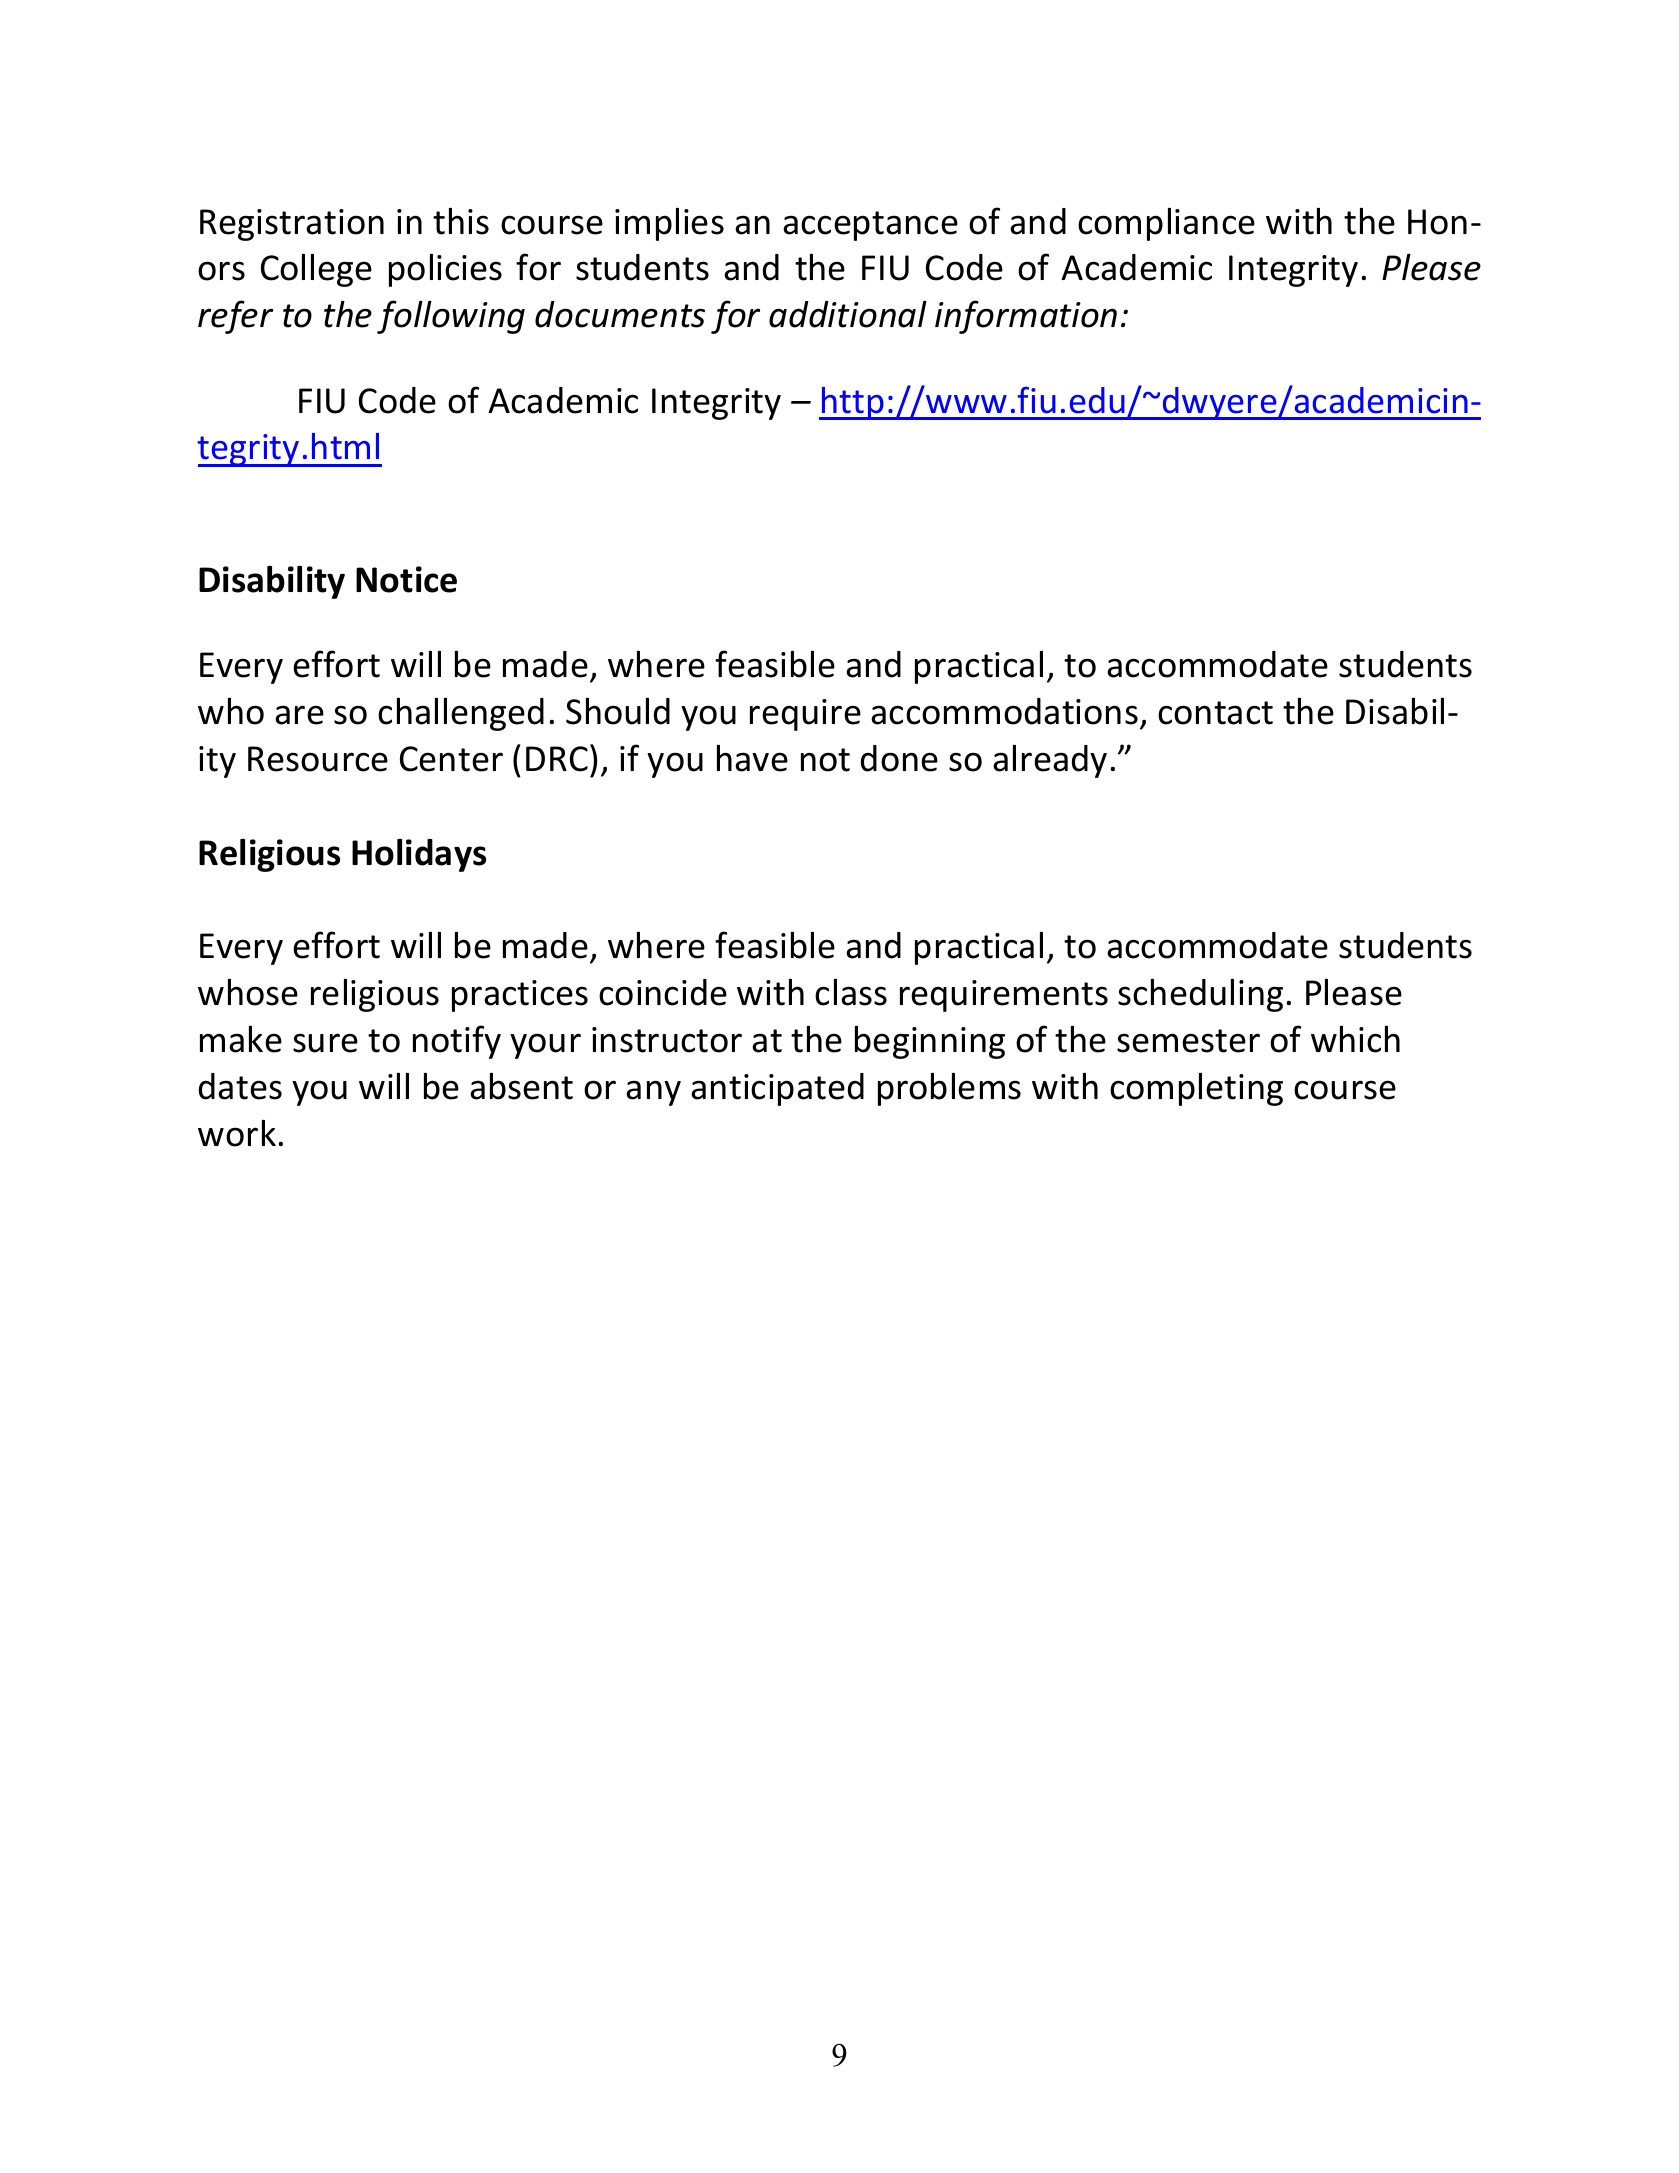 The image size is (1679, 2173). What do you see at coordinates (1026, 317) in the screenshot?
I see `information` at bounding box center [1026, 317].
